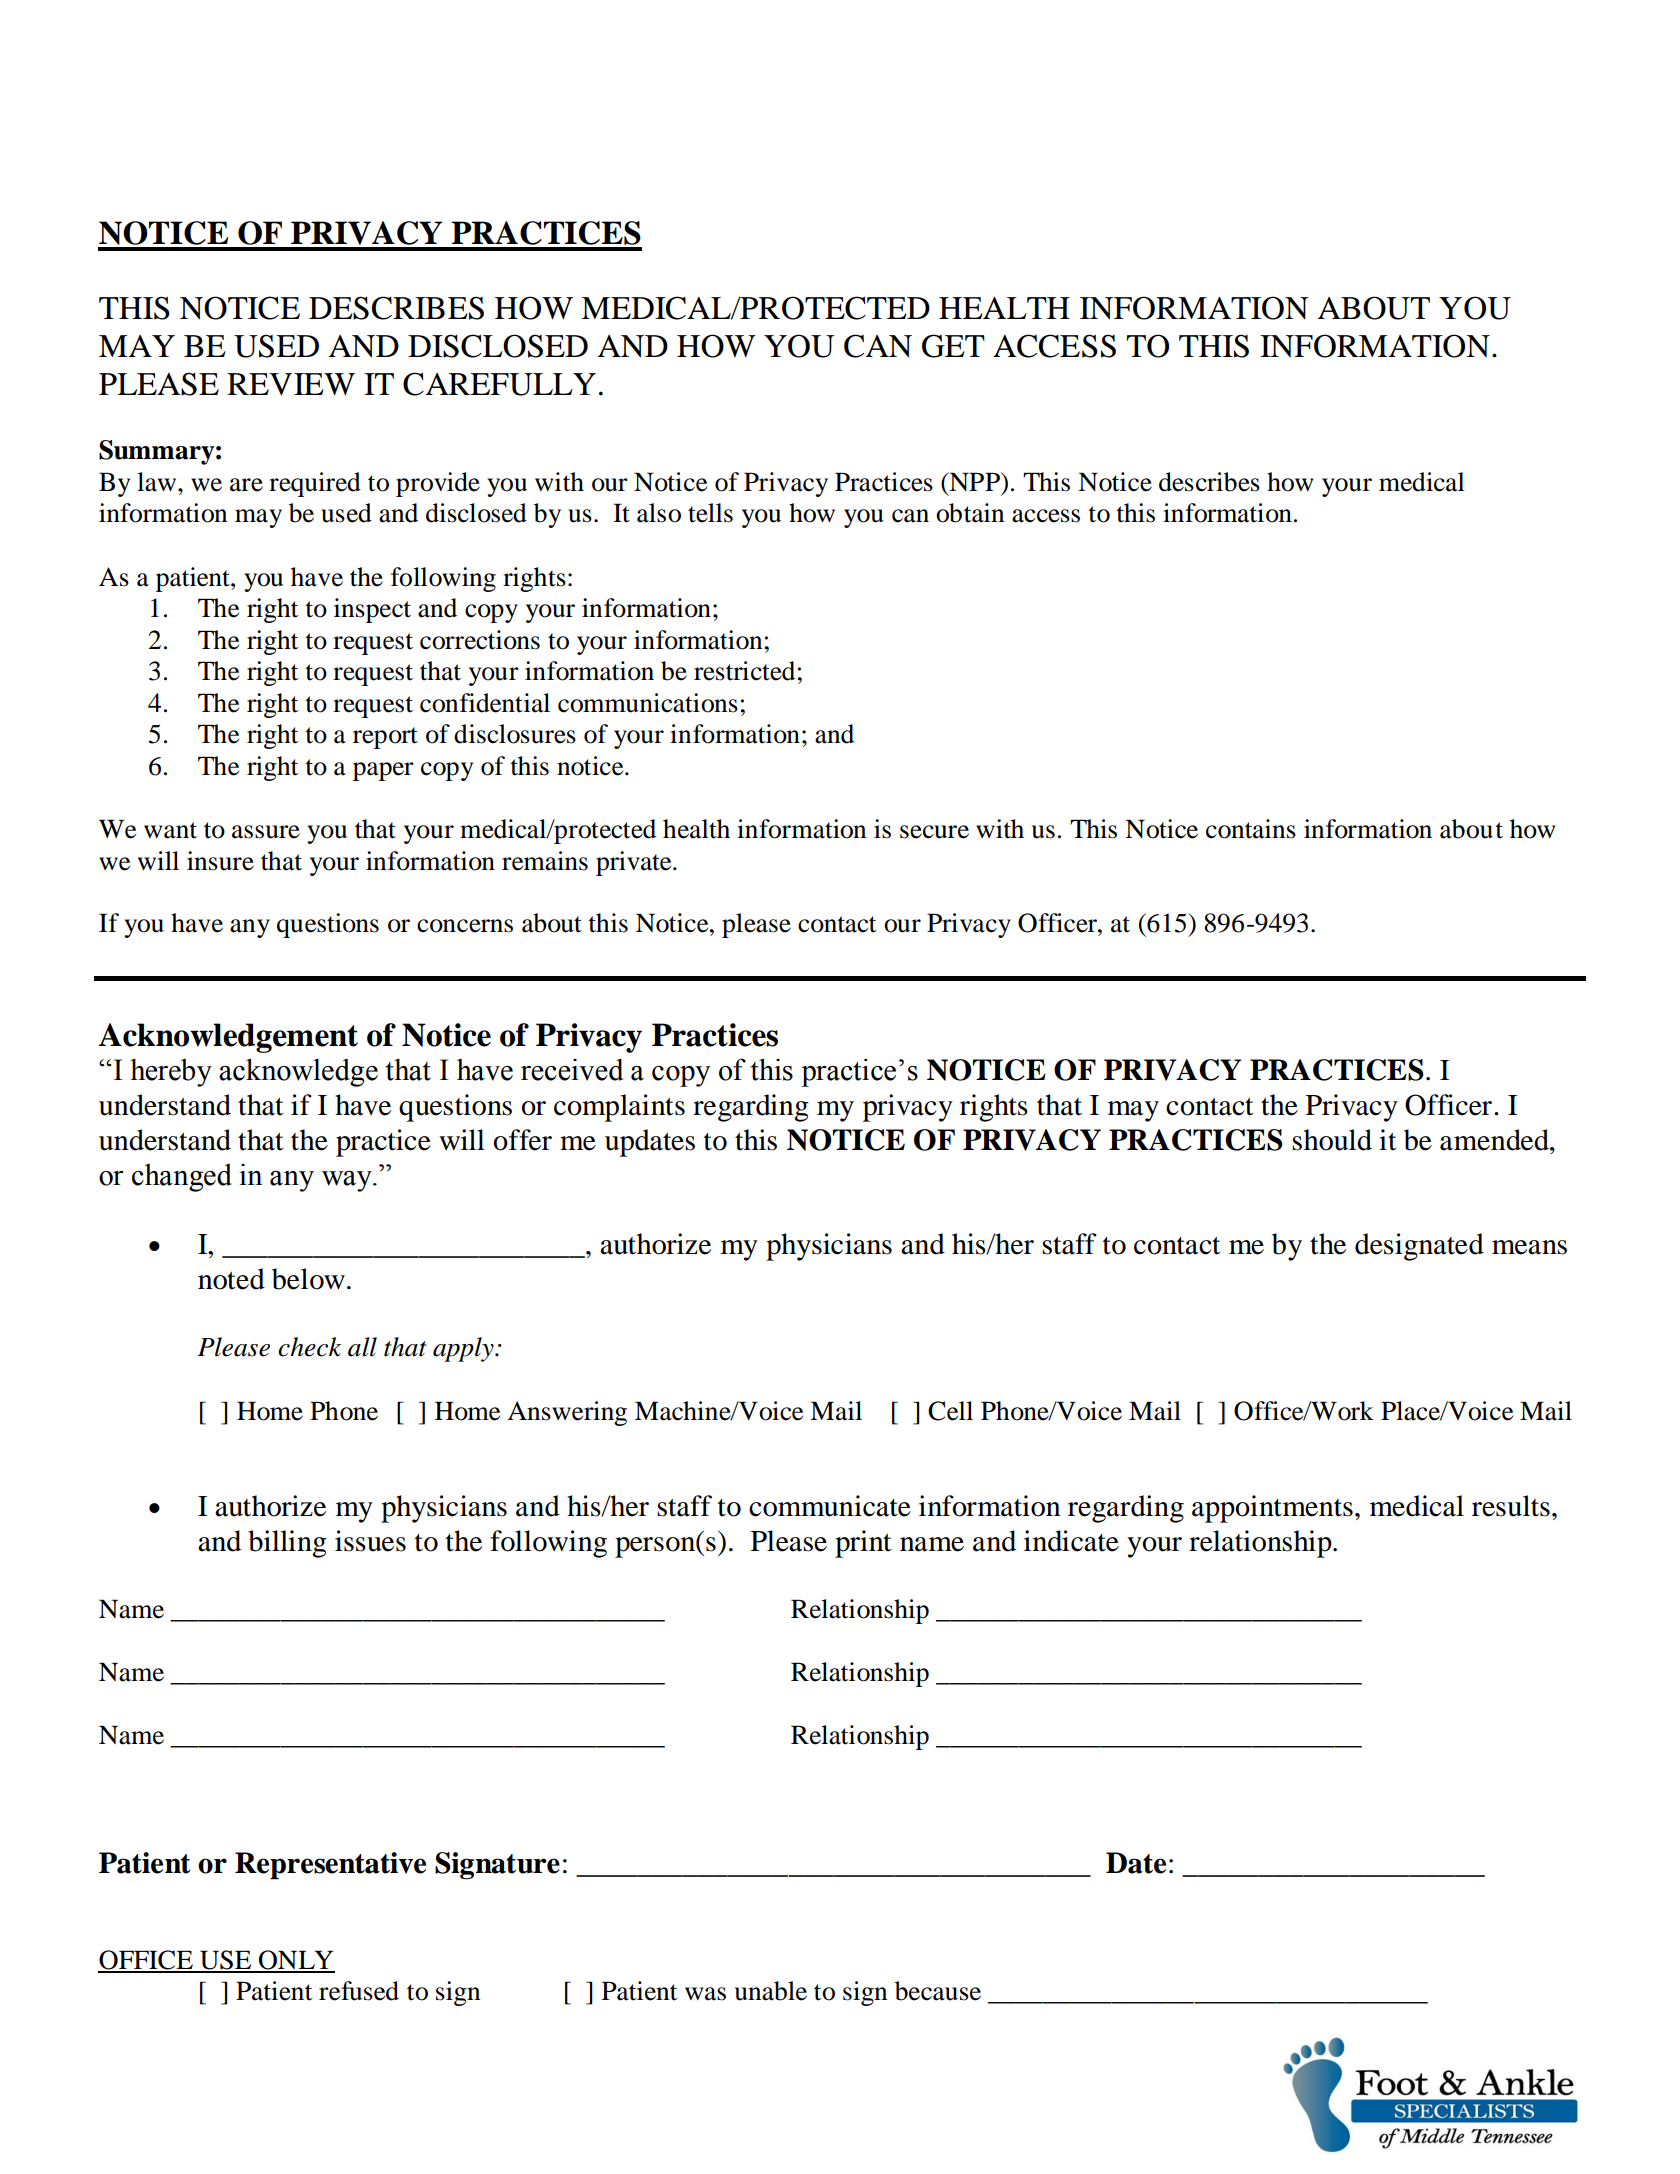 The width and height of the page is (1680, 2174). I want to click on NPP, so click(974, 481).
